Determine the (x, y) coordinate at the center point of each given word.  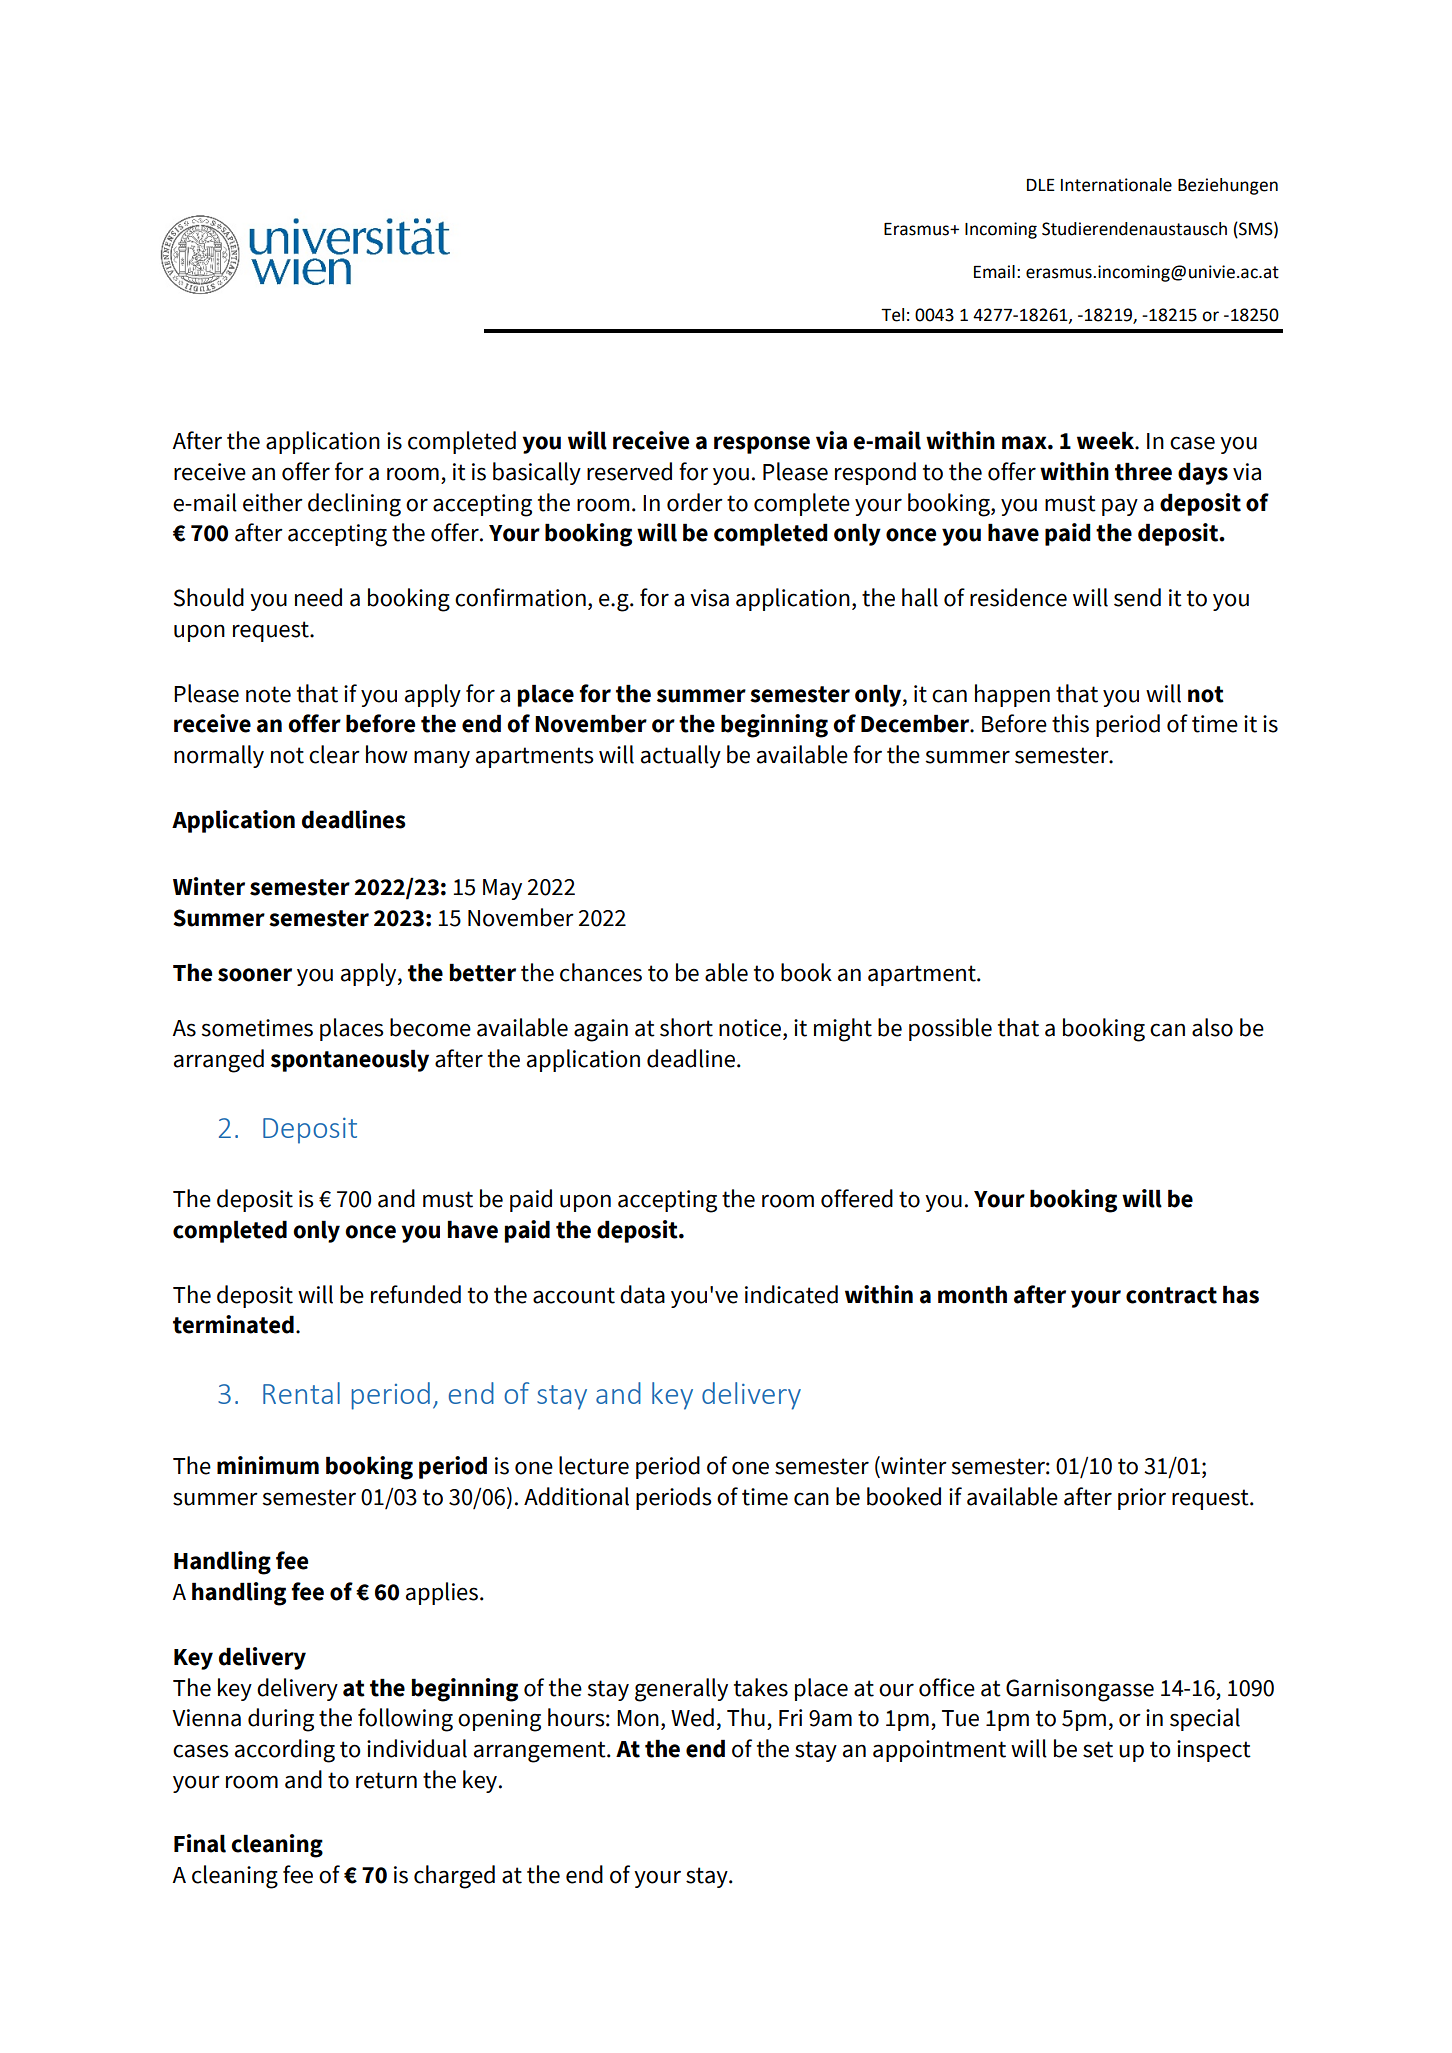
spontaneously (350, 1060)
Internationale (1116, 185)
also (1212, 1027)
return (386, 1780)
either (273, 502)
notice (751, 1029)
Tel (892, 315)
